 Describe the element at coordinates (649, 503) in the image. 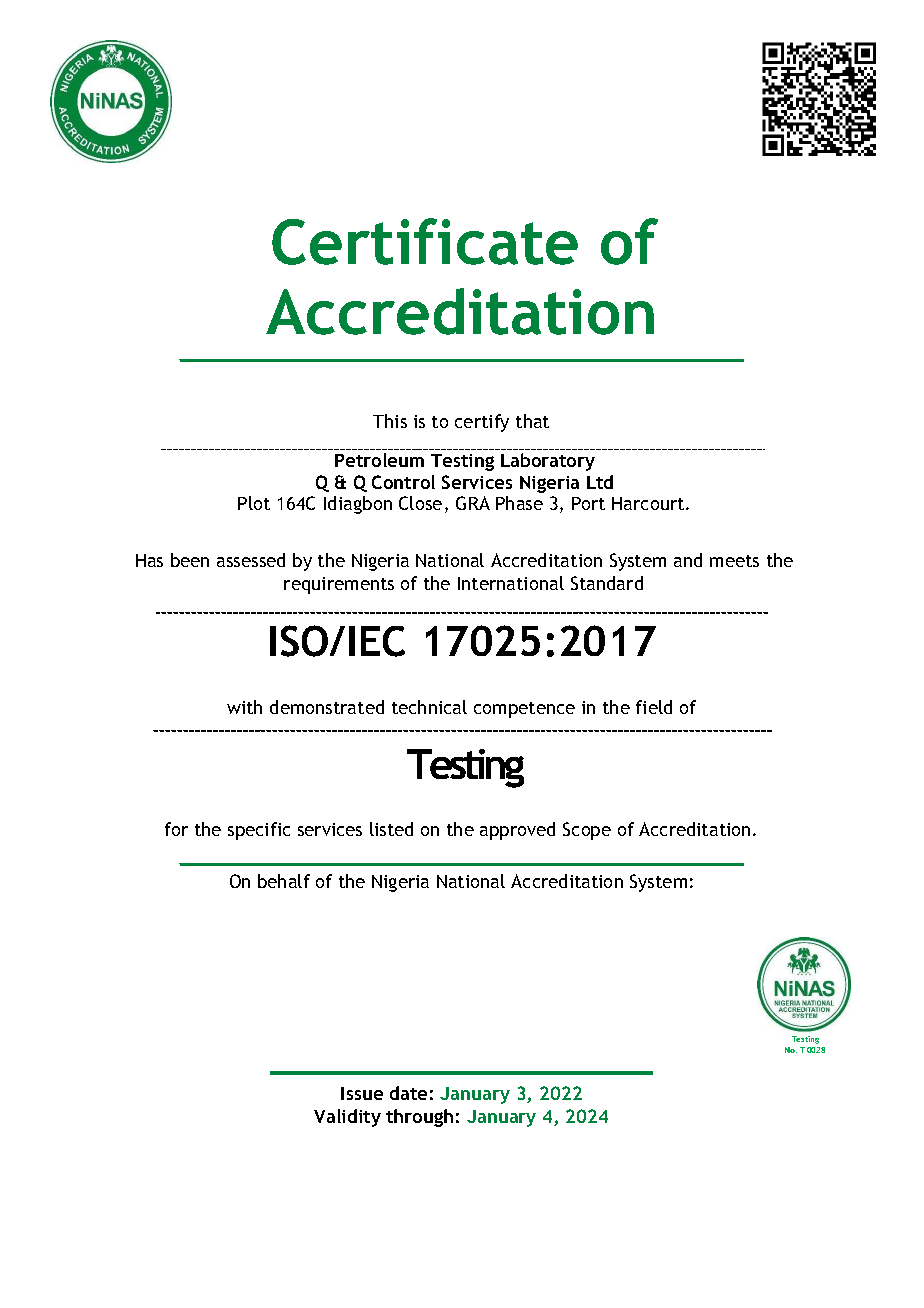

I see `Harcourt` at that location.
